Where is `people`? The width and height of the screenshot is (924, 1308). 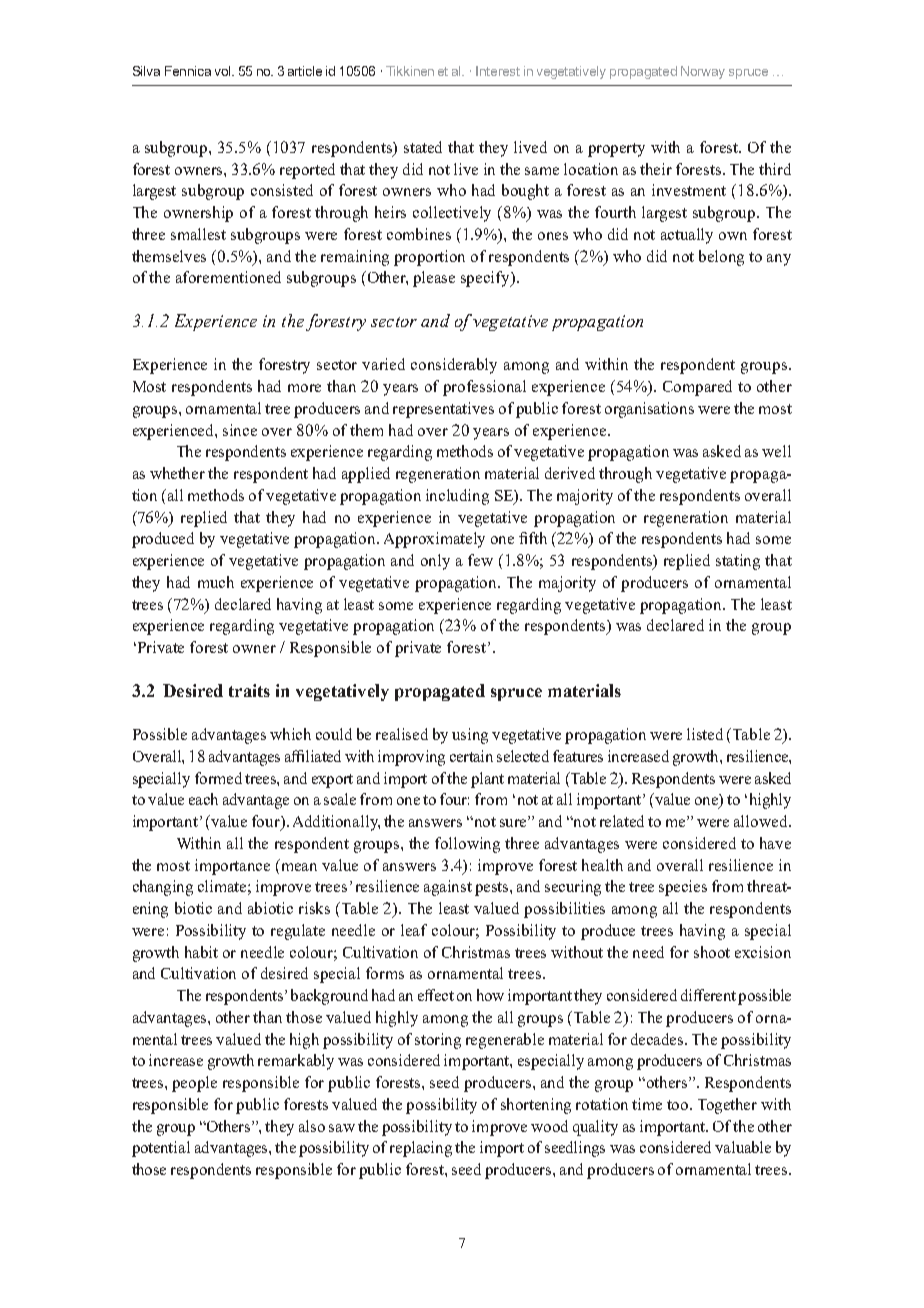
people is located at coordinates (194, 1084).
